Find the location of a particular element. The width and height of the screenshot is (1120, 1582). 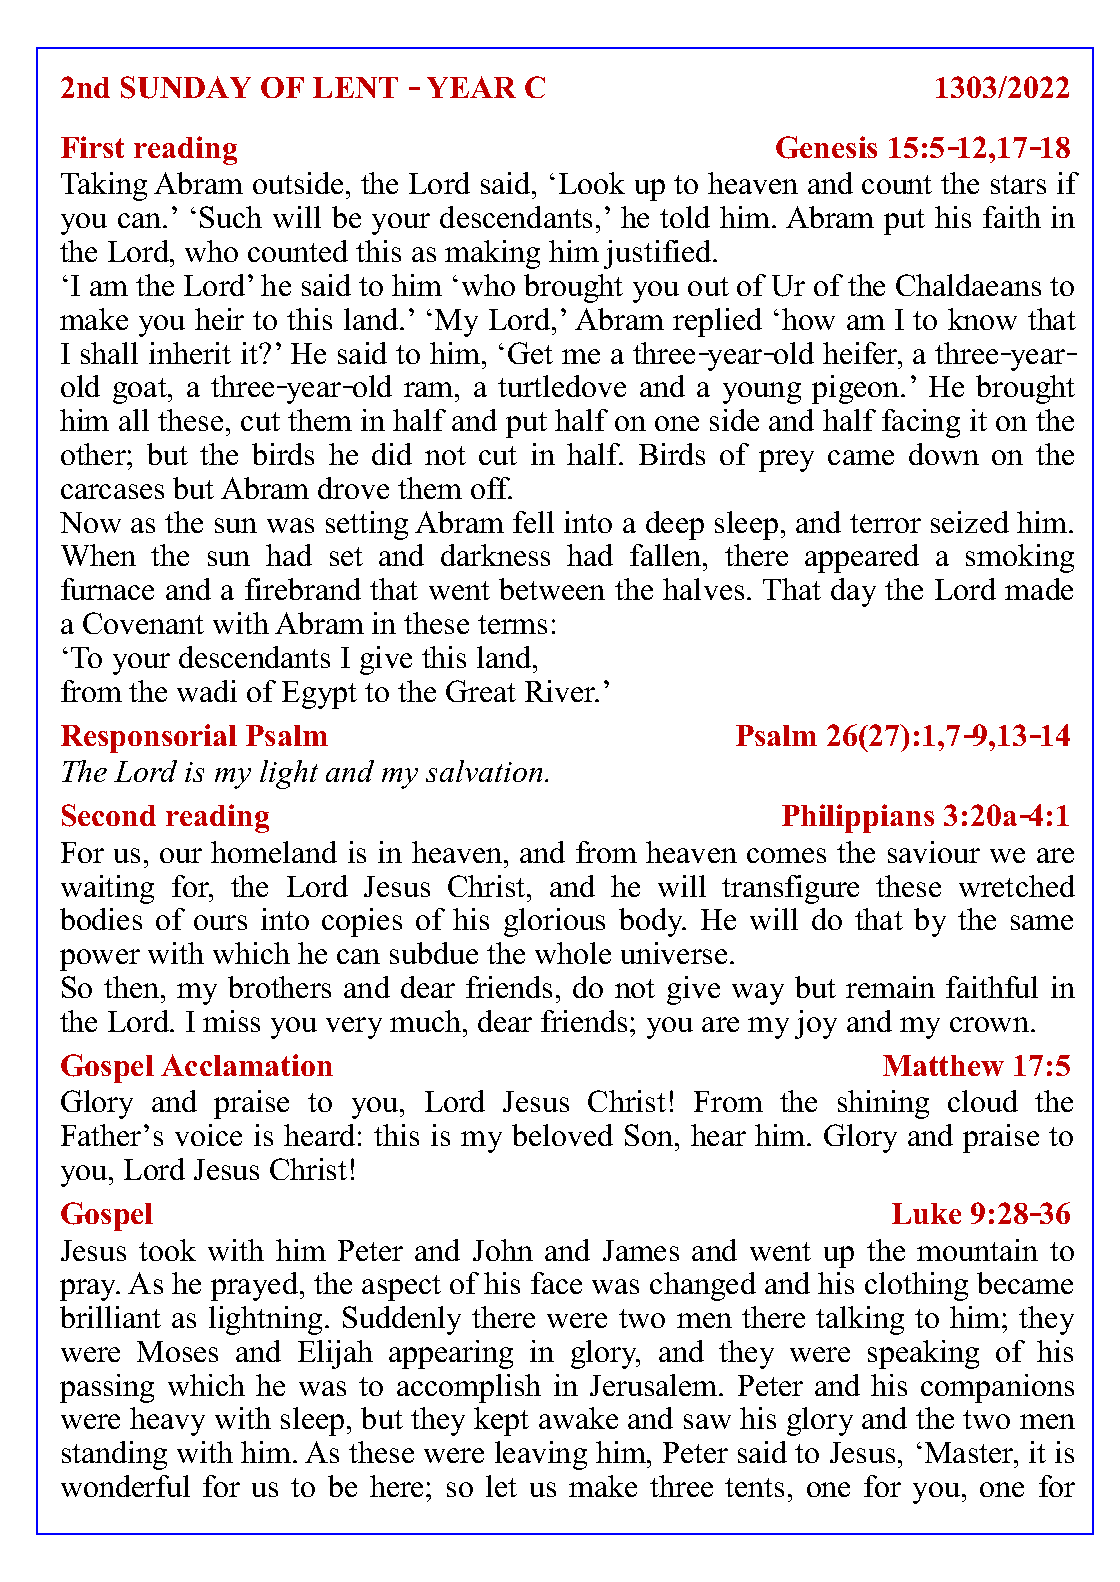

heavy is located at coordinates (167, 1421).
